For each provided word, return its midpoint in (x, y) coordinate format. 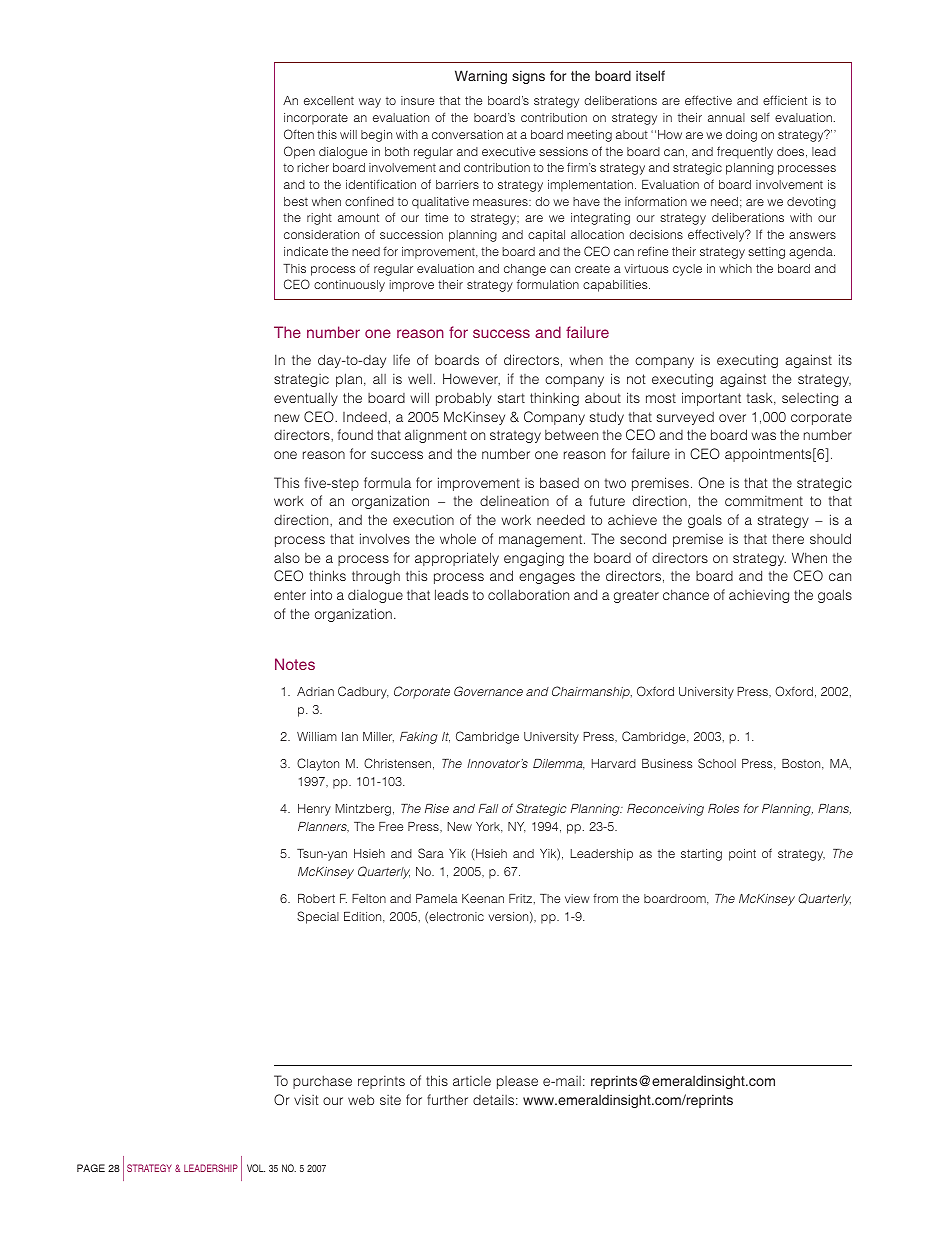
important (711, 399)
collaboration (528, 594)
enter (290, 595)
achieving (759, 596)
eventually (306, 399)
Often (299, 134)
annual (726, 117)
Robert (316, 898)
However (471, 379)
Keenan (483, 898)
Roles (723, 808)
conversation (467, 134)
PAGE (91, 1168)
